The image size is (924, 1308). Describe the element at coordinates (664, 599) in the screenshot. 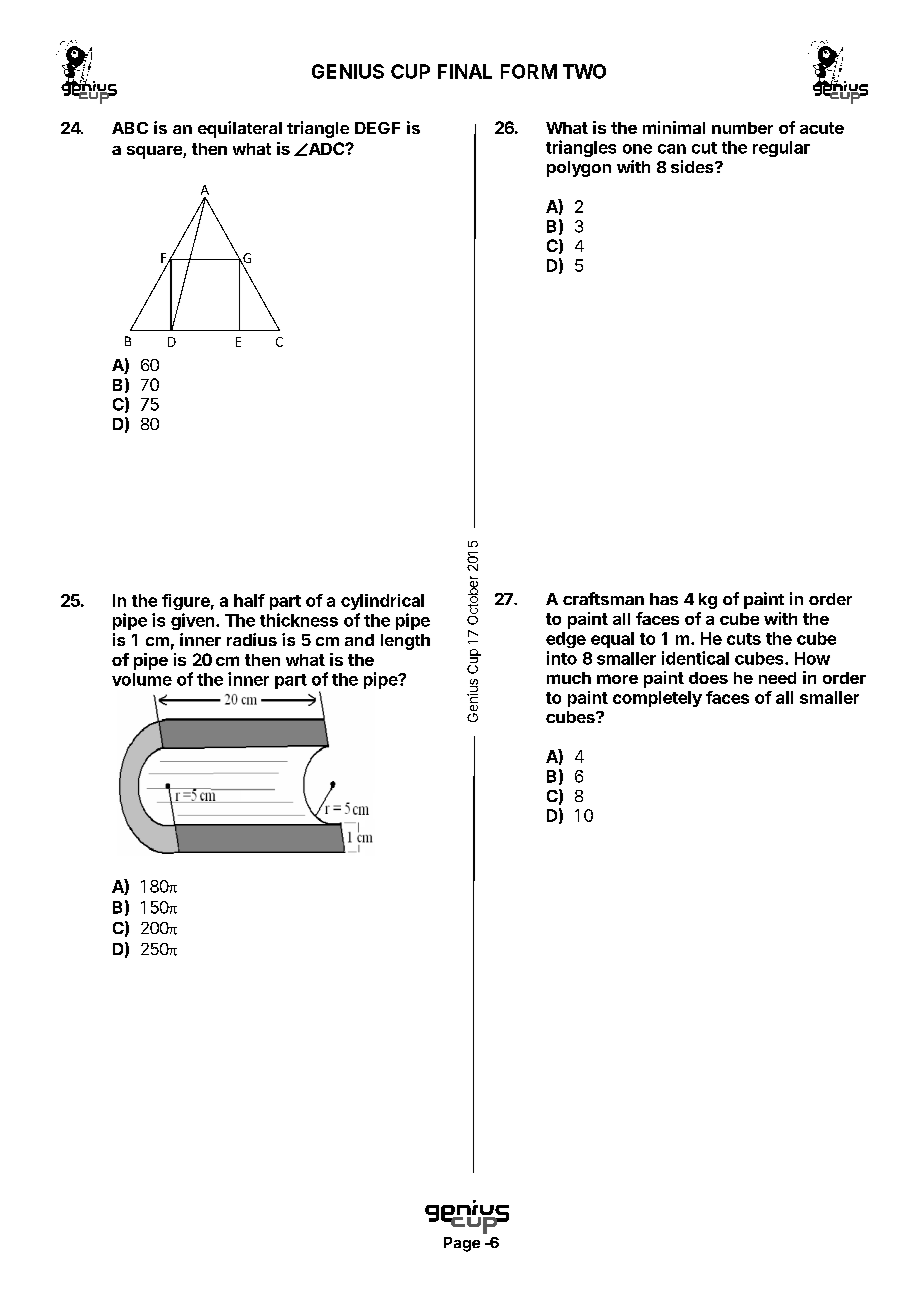

I see `has` at that location.
